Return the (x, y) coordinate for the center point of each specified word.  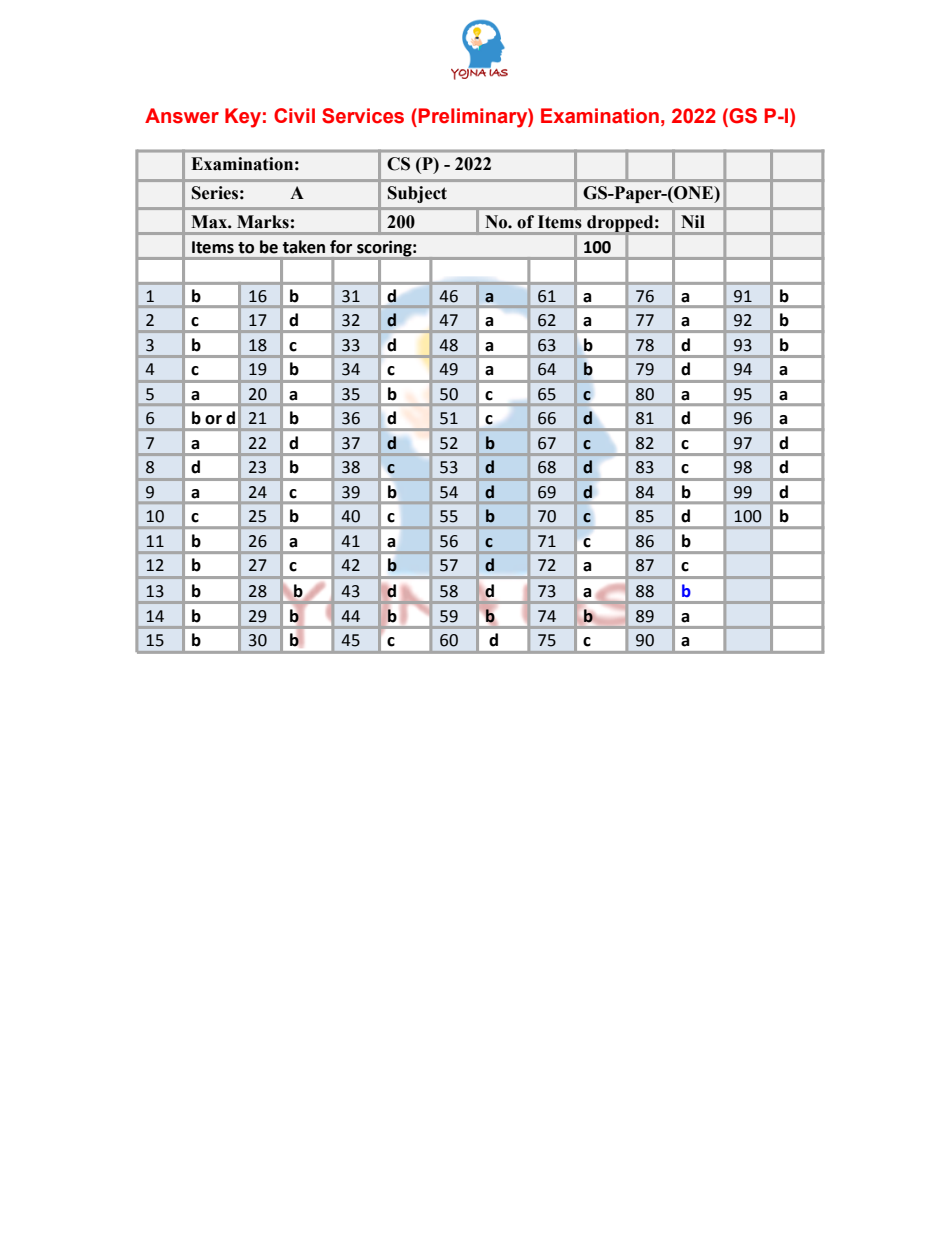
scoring (385, 249)
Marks (263, 222)
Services (363, 116)
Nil (693, 221)
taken (304, 247)
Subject (417, 194)
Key (243, 118)
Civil (294, 115)
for (341, 247)
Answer (182, 116)
